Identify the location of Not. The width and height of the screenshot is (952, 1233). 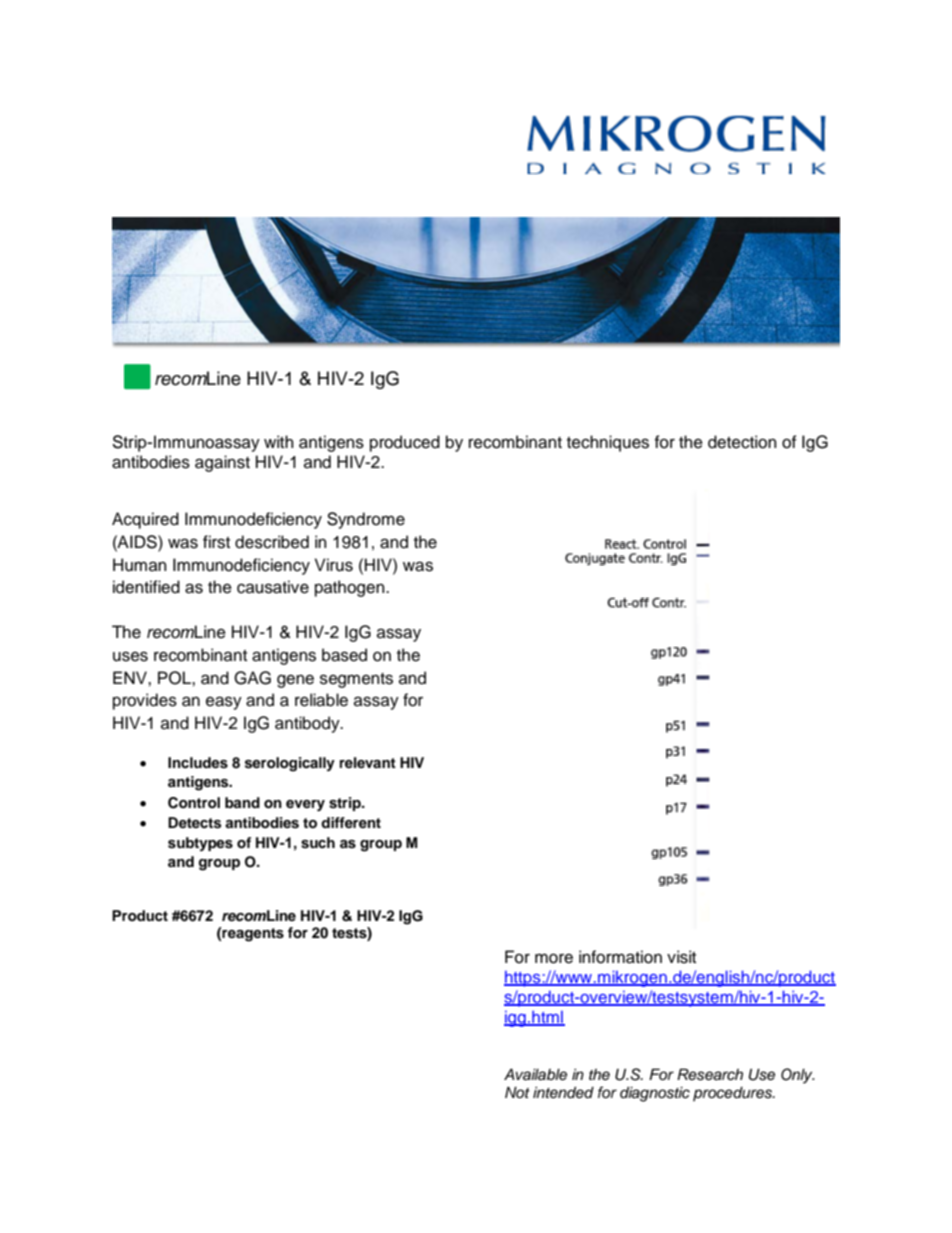
(517, 1092).
